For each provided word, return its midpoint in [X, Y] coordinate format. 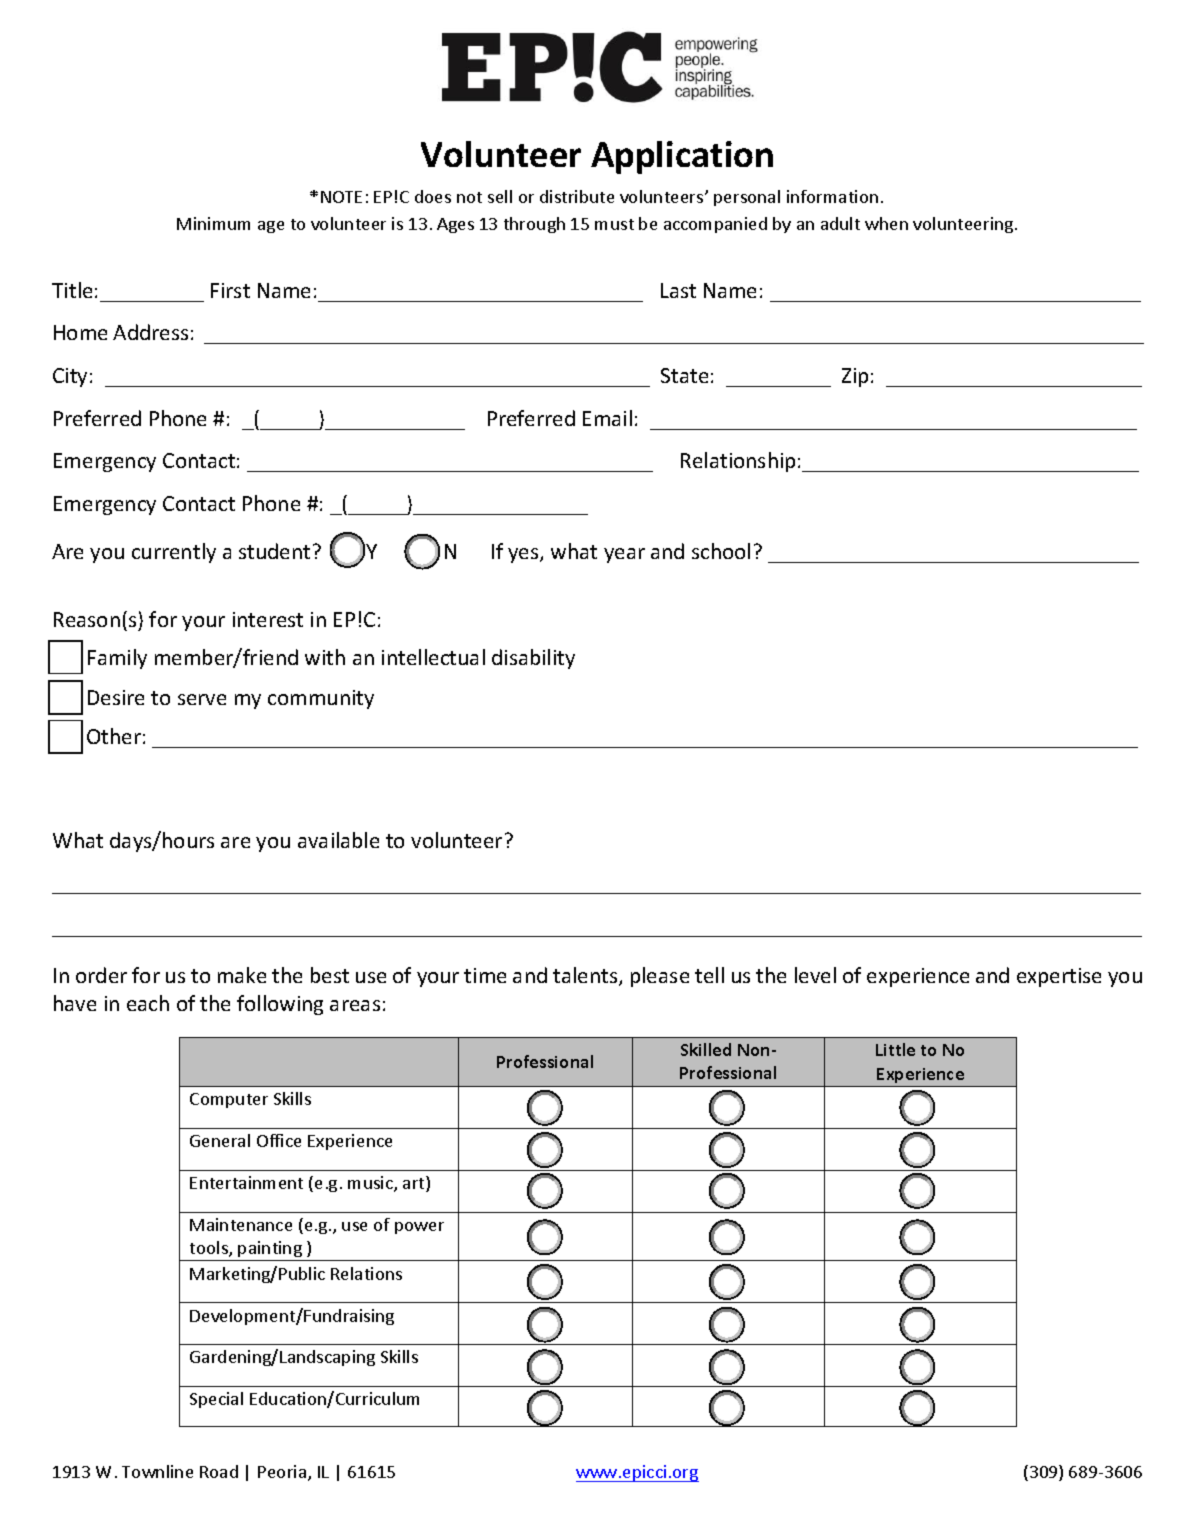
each [148, 1003]
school [721, 551]
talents [586, 976]
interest [268, 619]
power [419, 1228]
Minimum [213, 223]
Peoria [283, 1473]
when [886, 223]
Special [216, 1400]
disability [533, 659]
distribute [577, 196]
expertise [1059, 977]
